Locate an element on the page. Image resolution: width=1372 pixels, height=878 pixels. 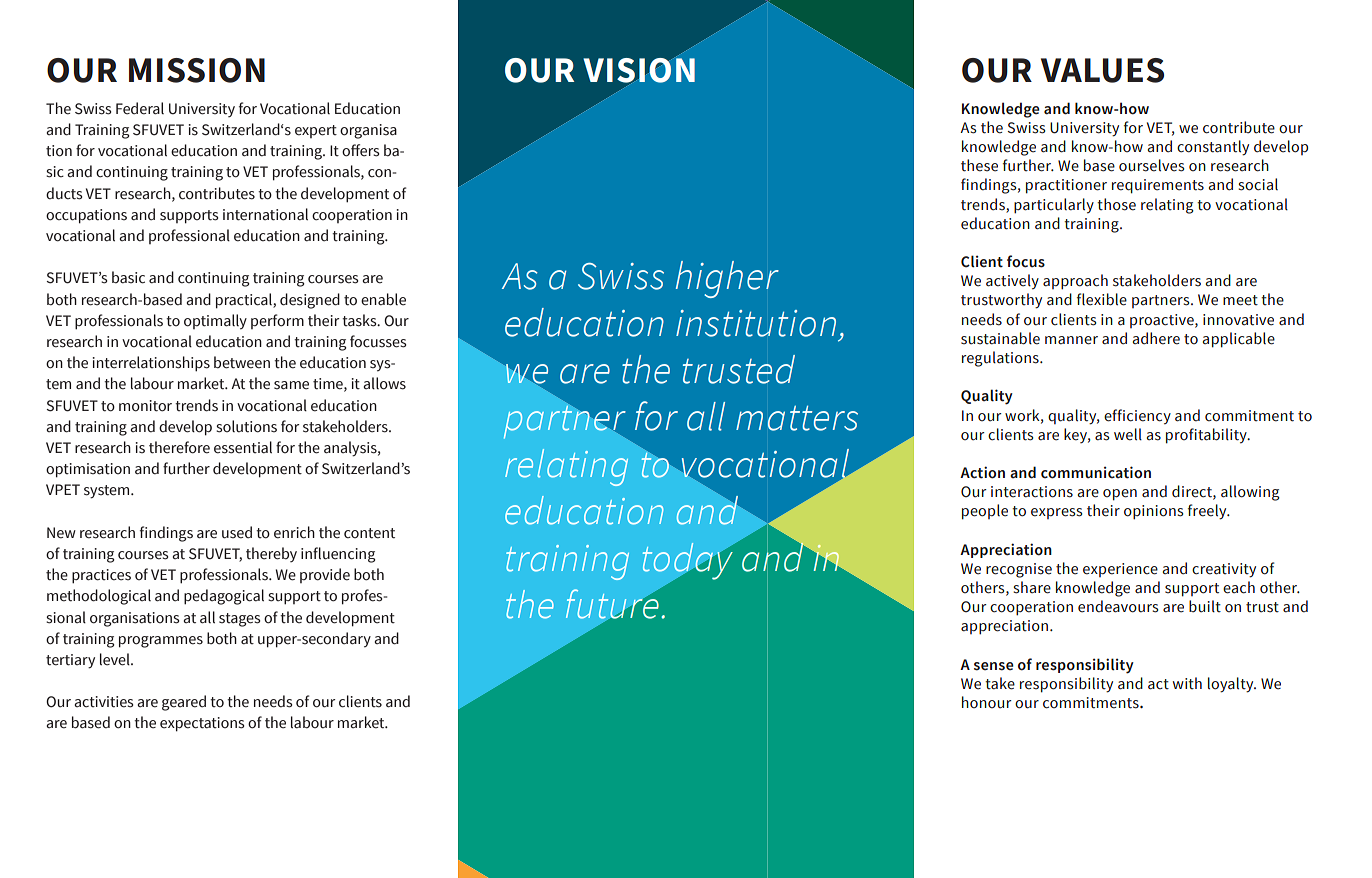
VALUES is located at coordinates (1102, 70).
